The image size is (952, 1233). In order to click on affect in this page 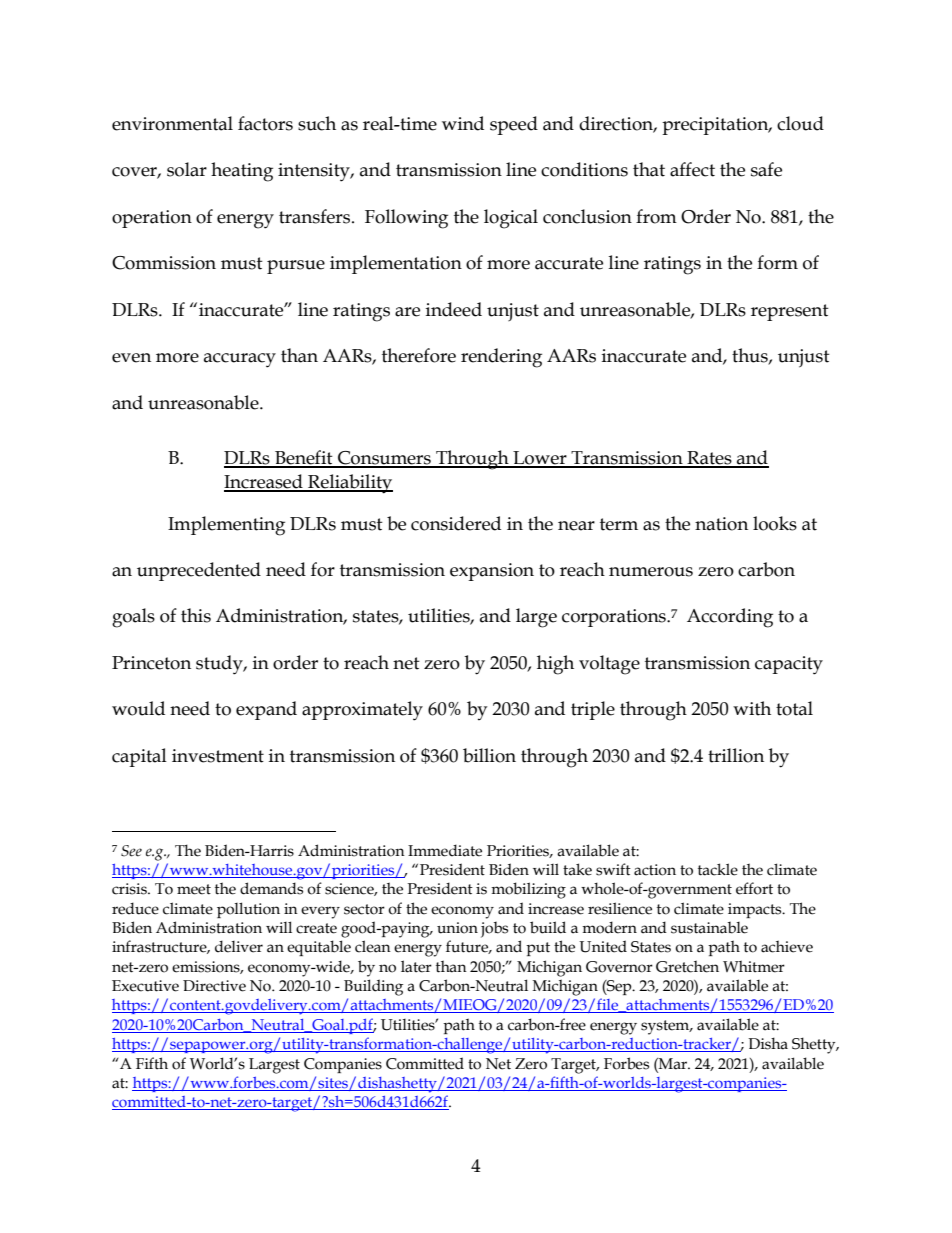, I will do `click(692, 169)`.
